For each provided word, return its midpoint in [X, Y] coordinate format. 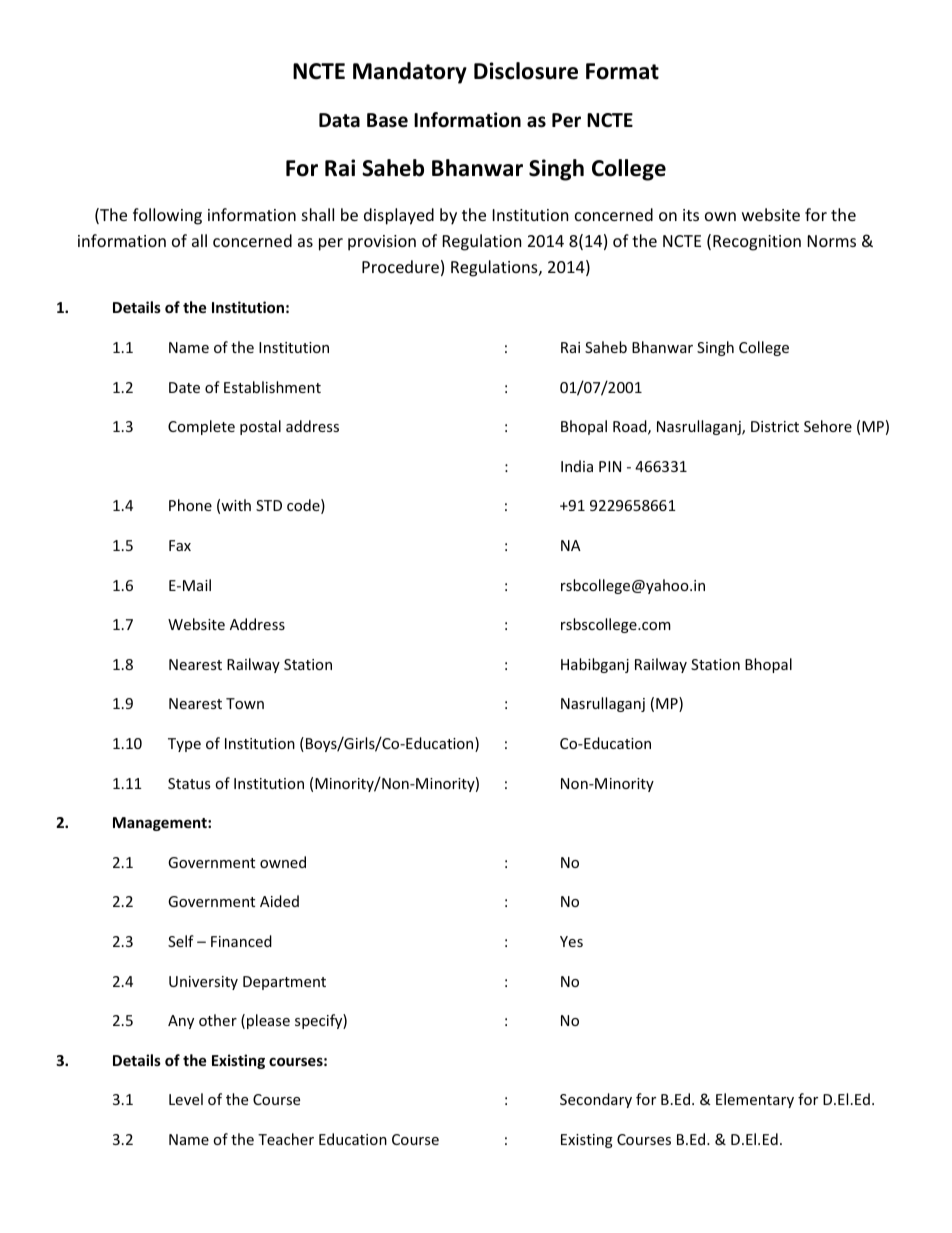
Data [339, 120]
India [577, 466]
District [775, 426]
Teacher [286, 1139]
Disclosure [526, 71]
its [691, 215]
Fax [180, 545]
